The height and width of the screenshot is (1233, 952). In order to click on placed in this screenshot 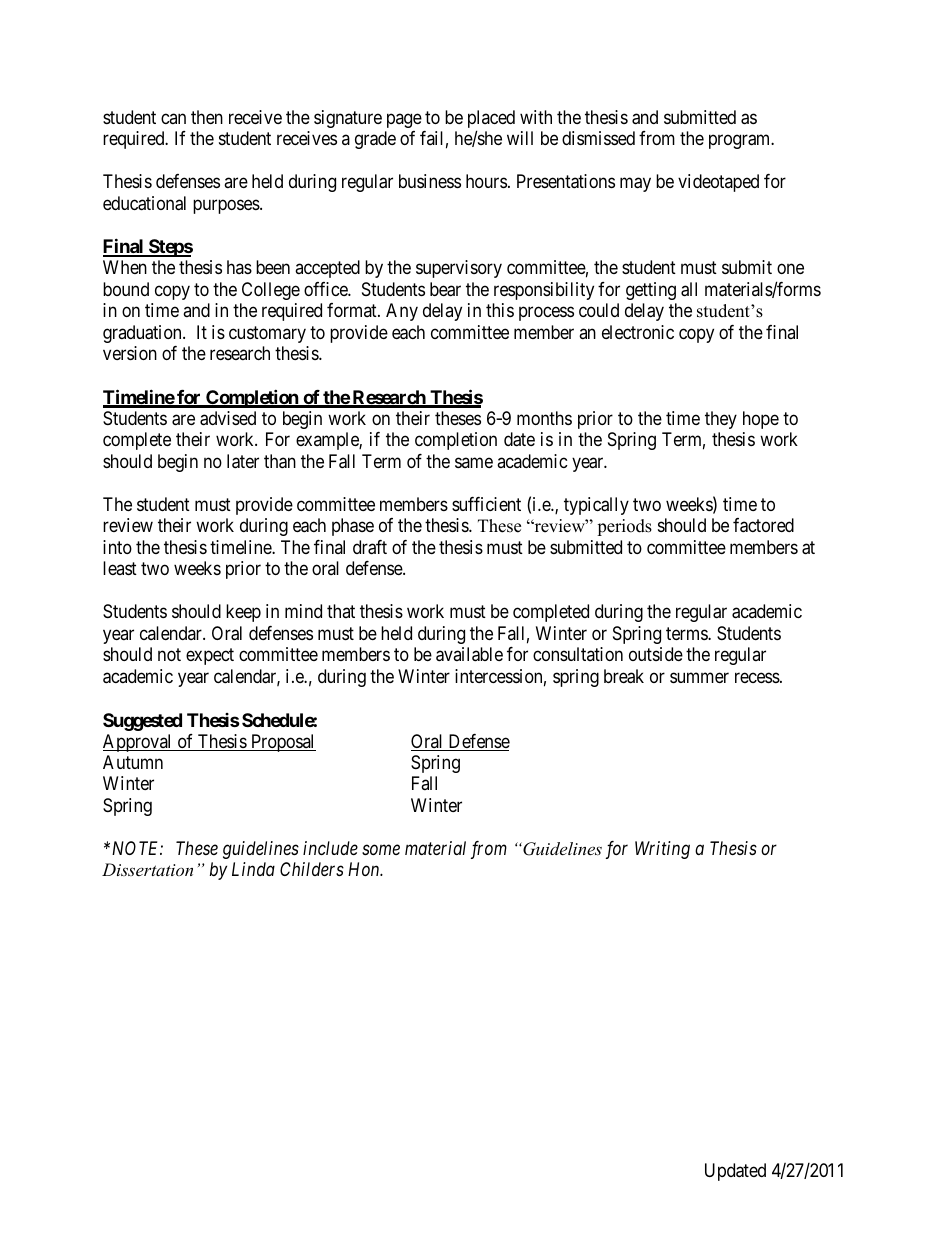, I will do `click(491, 120)`.
